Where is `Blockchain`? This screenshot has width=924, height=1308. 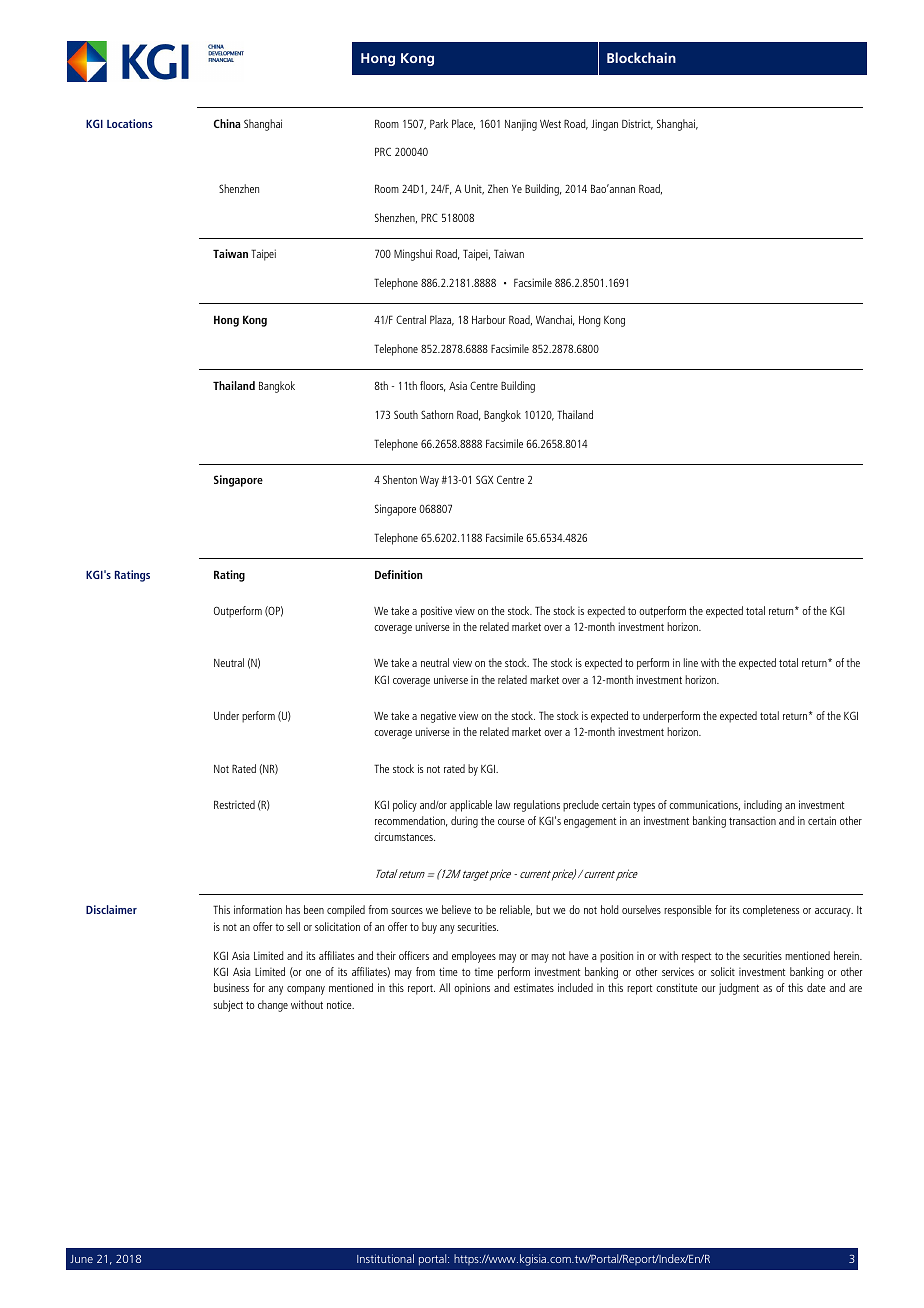
Blockchain is located at coordinates (641, 57).
